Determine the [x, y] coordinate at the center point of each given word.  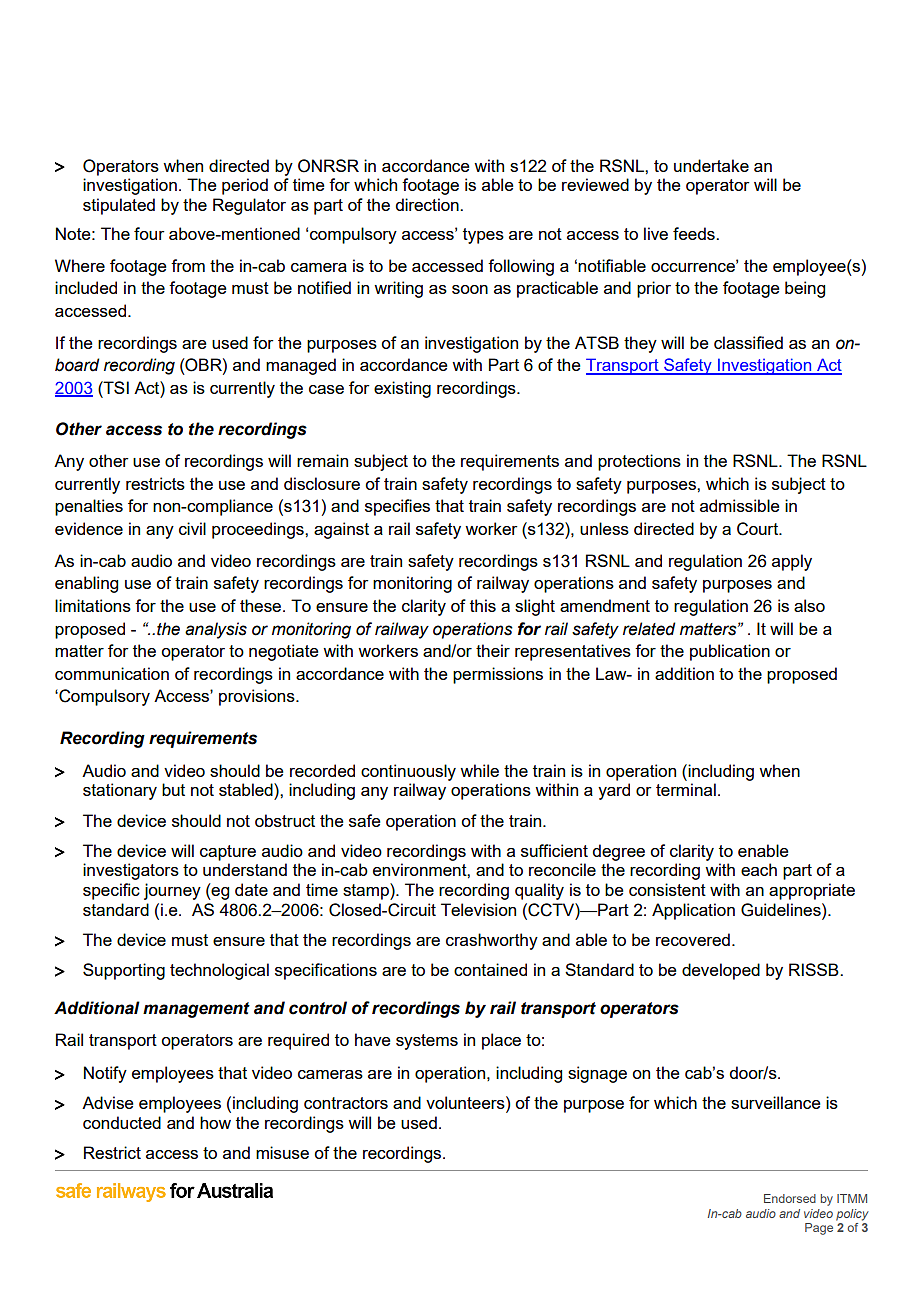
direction [428, 204]
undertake [711, 165]
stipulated [119, 206]
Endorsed [790, 1198]
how [215, 1122]
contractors [346, 1103]
